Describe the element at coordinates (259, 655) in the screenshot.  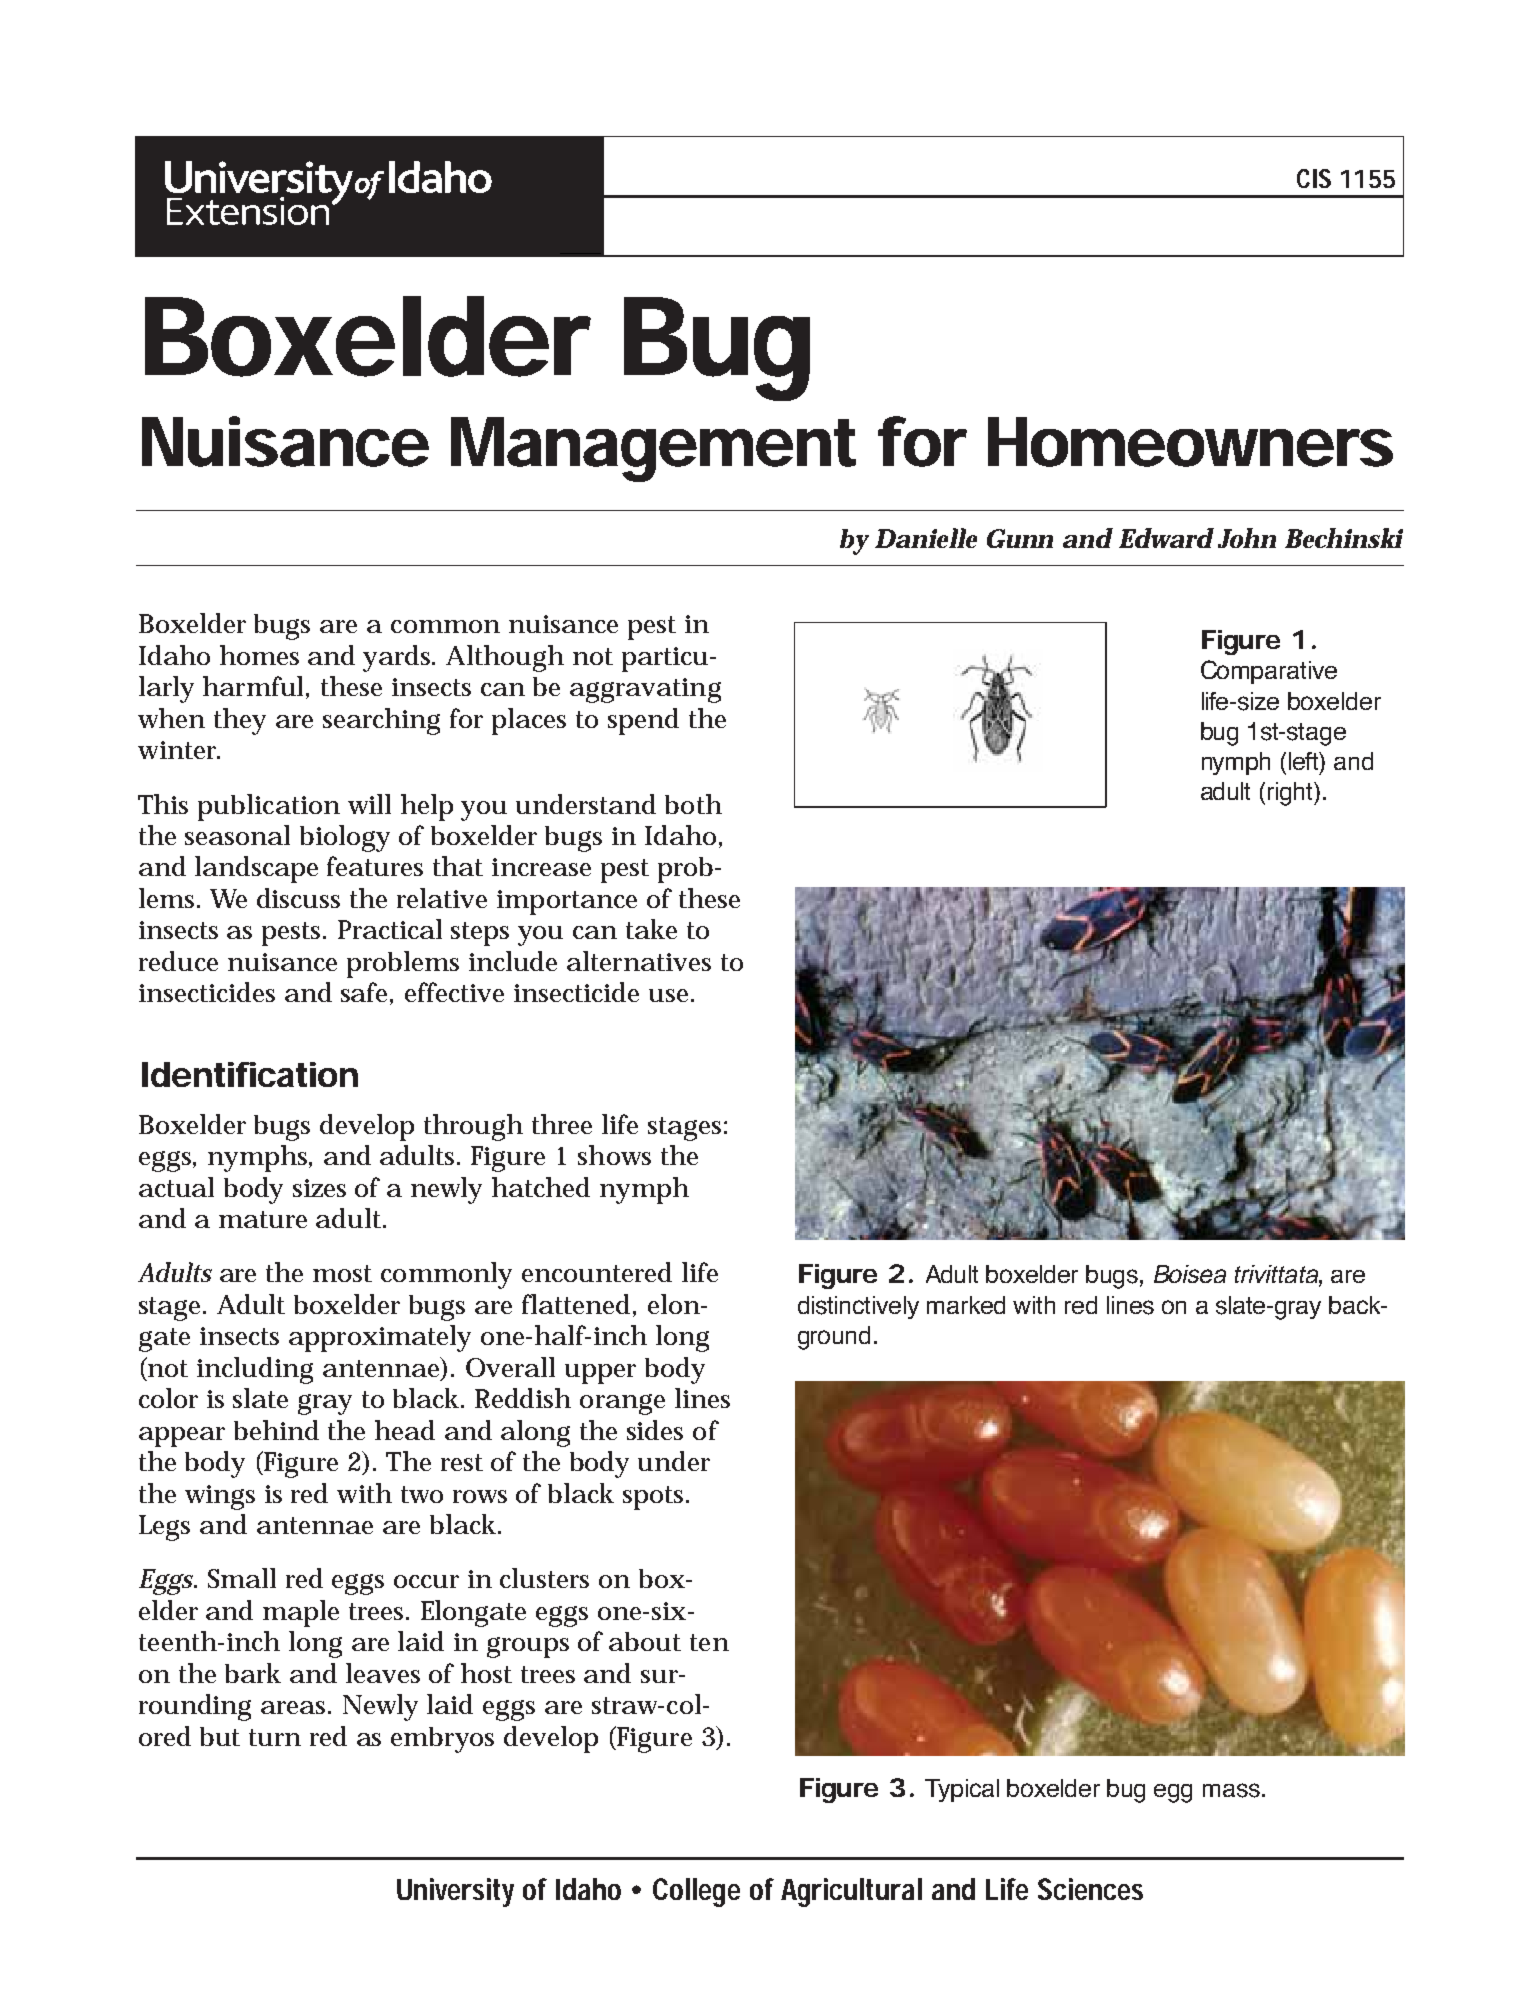
I see `homes` at that location.
